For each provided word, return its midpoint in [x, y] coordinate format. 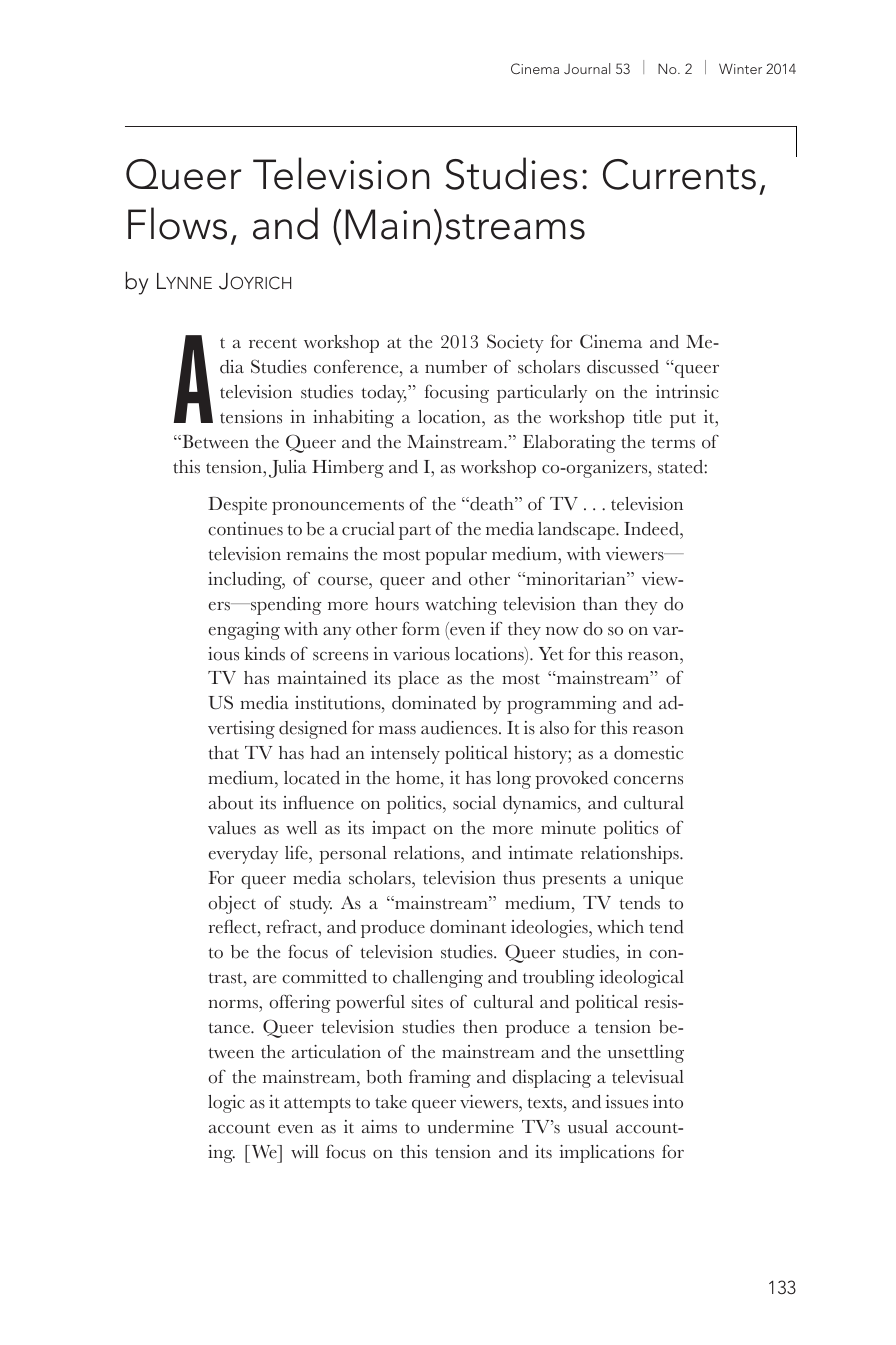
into [668, 1102]
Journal [587, 68]
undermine [470, 1127]
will [305, 1151]
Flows [177, 223]
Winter [740, 68]
